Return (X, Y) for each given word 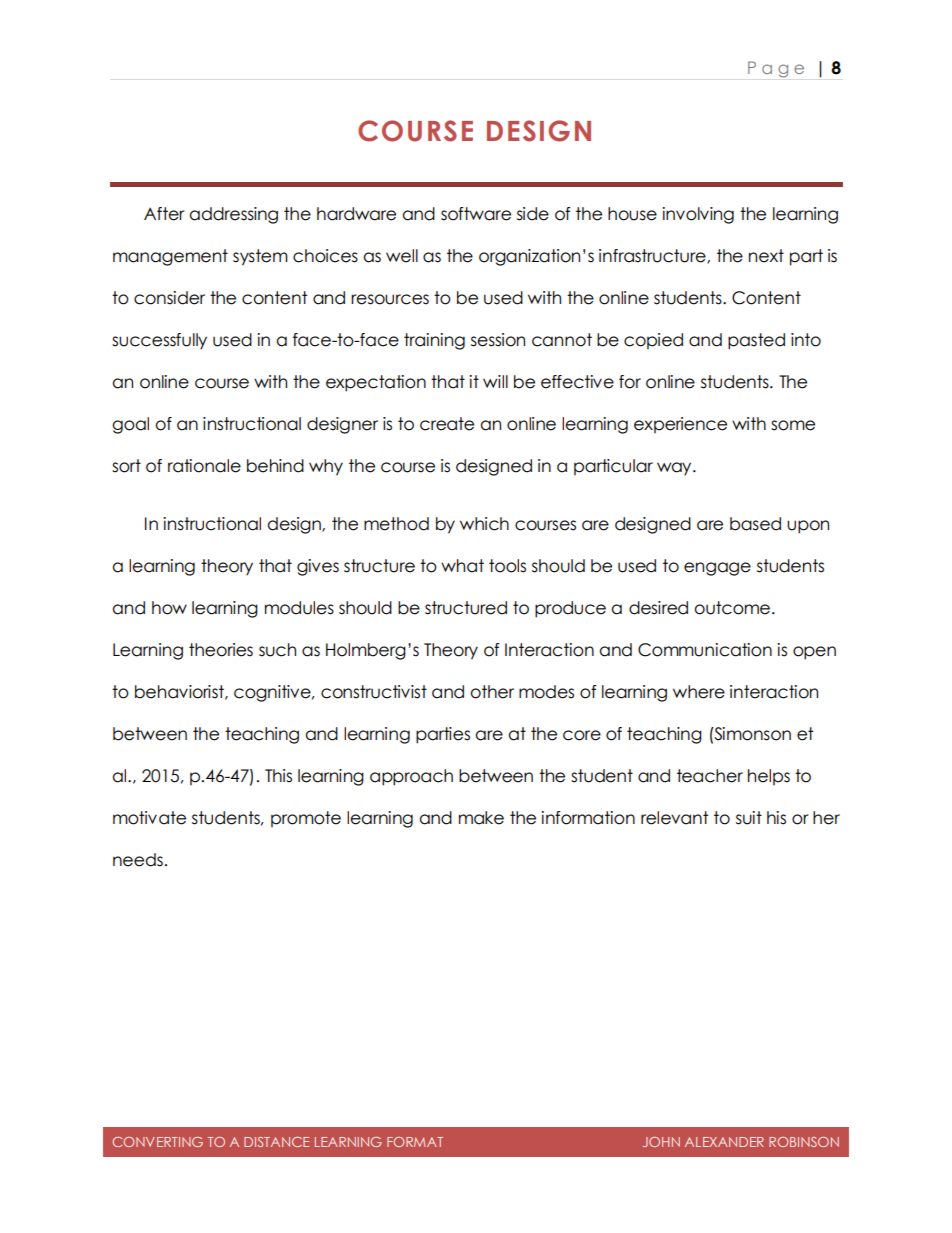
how (169, 608)
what (462, 566)
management (170, 257)
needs (138, 860)
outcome (733, 608)
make (481, 818)
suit (749, 818)
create (447, 424)
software (476, 214)
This (278, 776)
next (766, 256)
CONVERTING (158, 1142)
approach (411, 777)
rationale (204, 466)
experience (680, 425)
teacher (710, 776)
